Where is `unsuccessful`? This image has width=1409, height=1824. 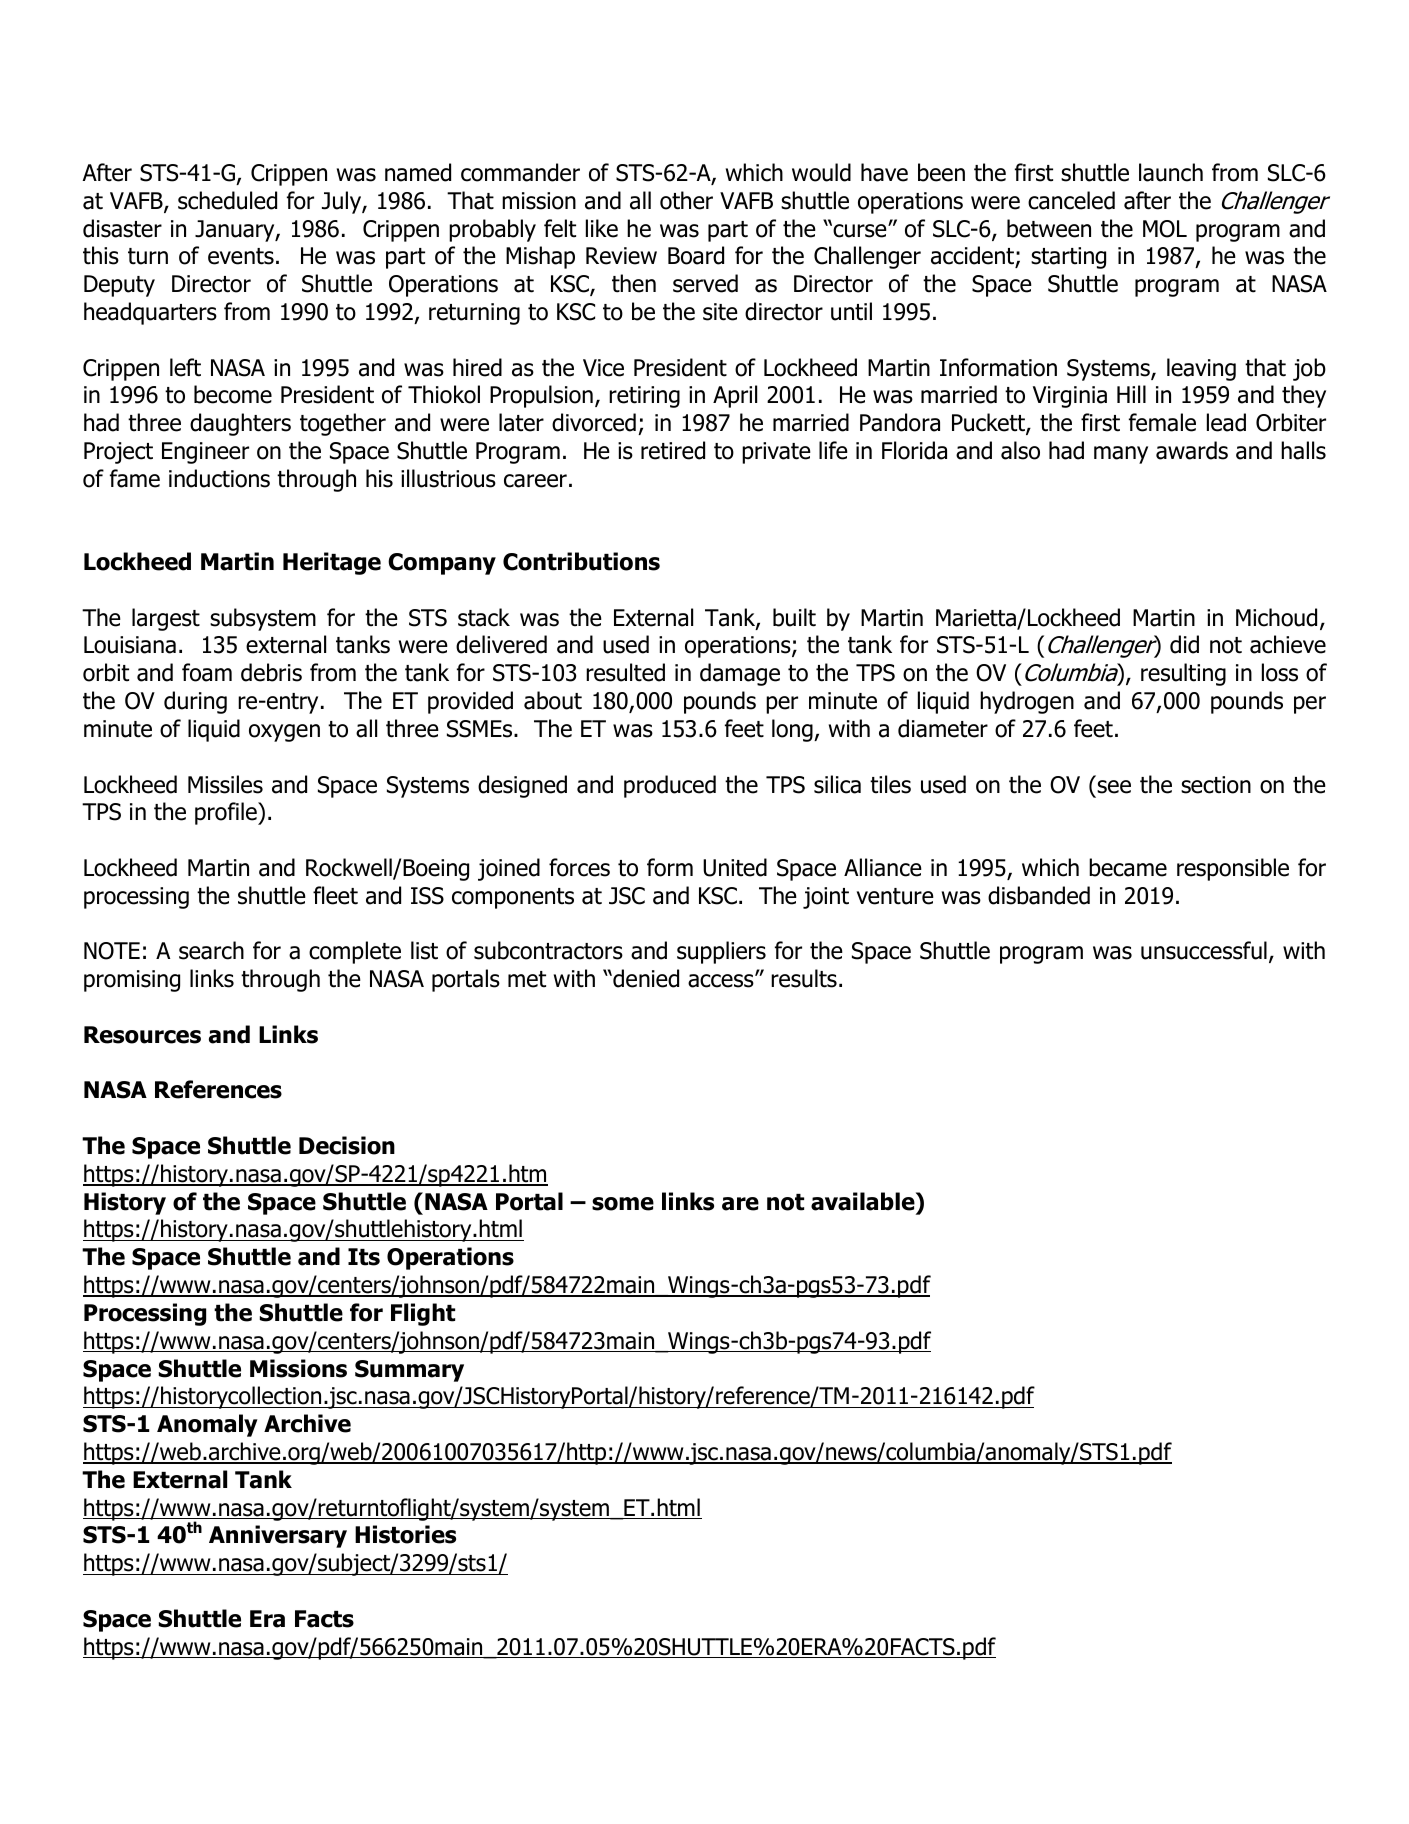 unsuccessful is located at coordinates (1204, 950).
